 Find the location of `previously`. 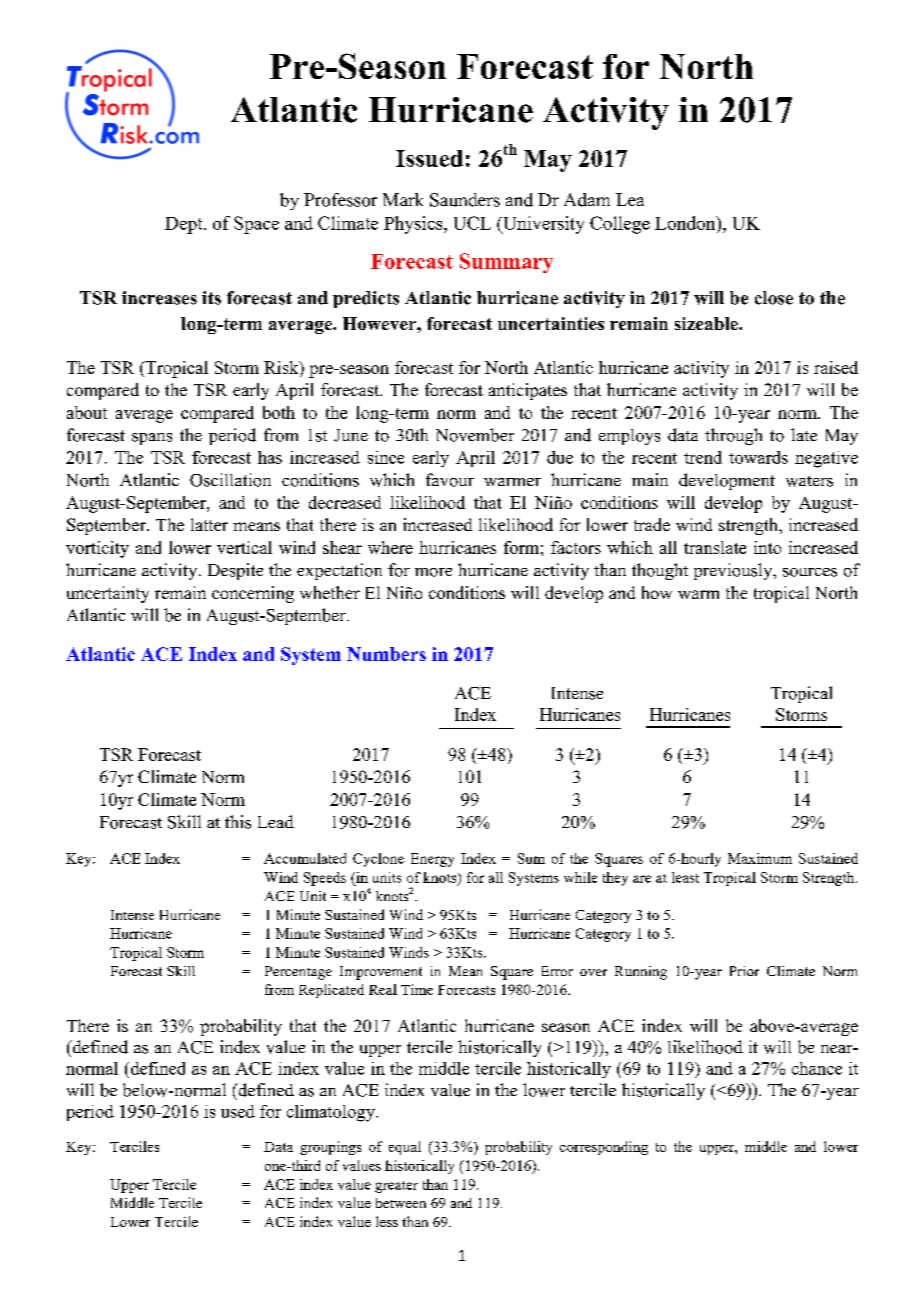

previously is located at coordinates (734, 571).
